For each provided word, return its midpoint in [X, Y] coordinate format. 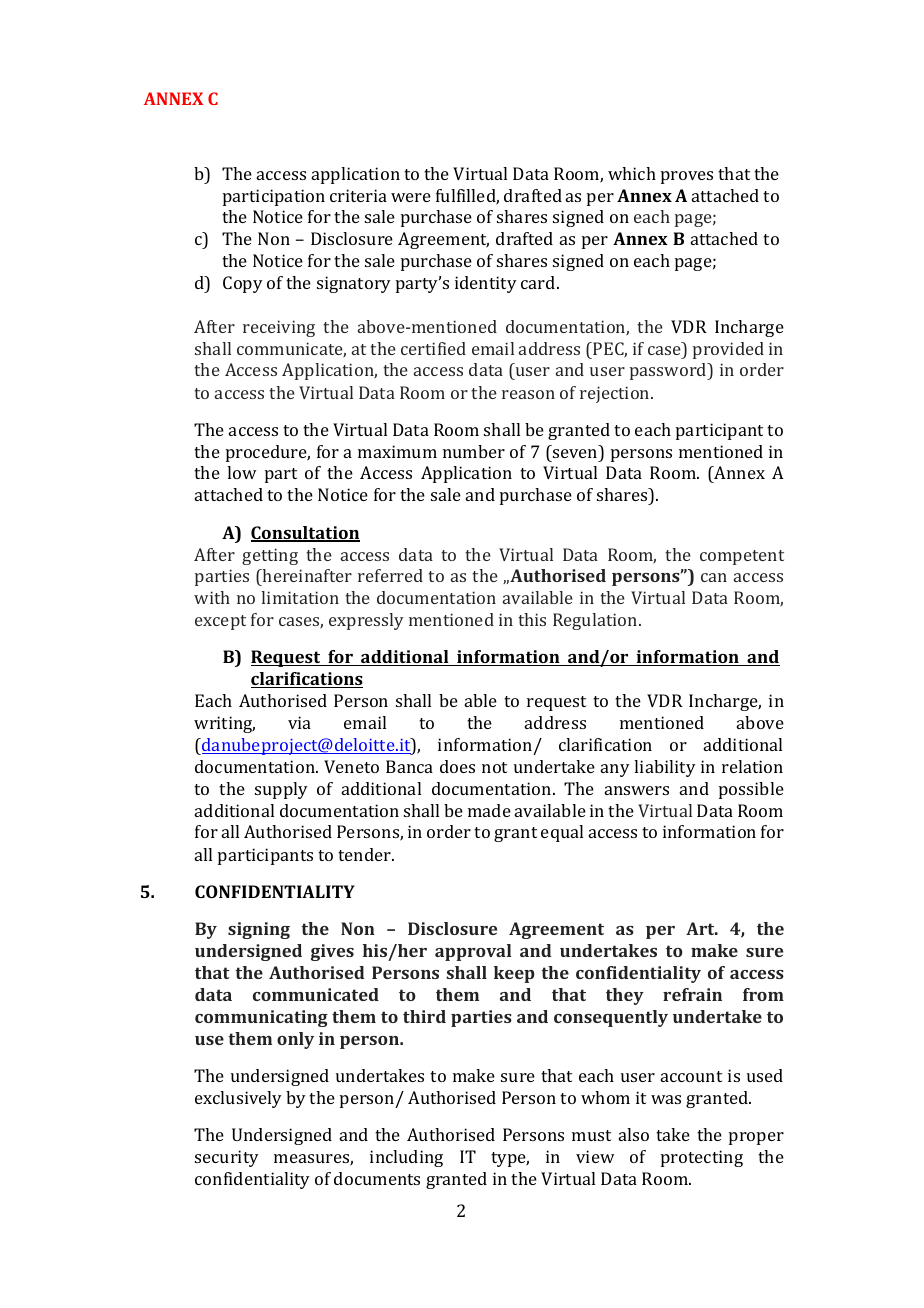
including [406, 1158]
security [227, 1158]
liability [665, 768]
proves [687, 177]
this [532, 619]
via [299, 722]
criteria [358, 195]
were [411, 197]
